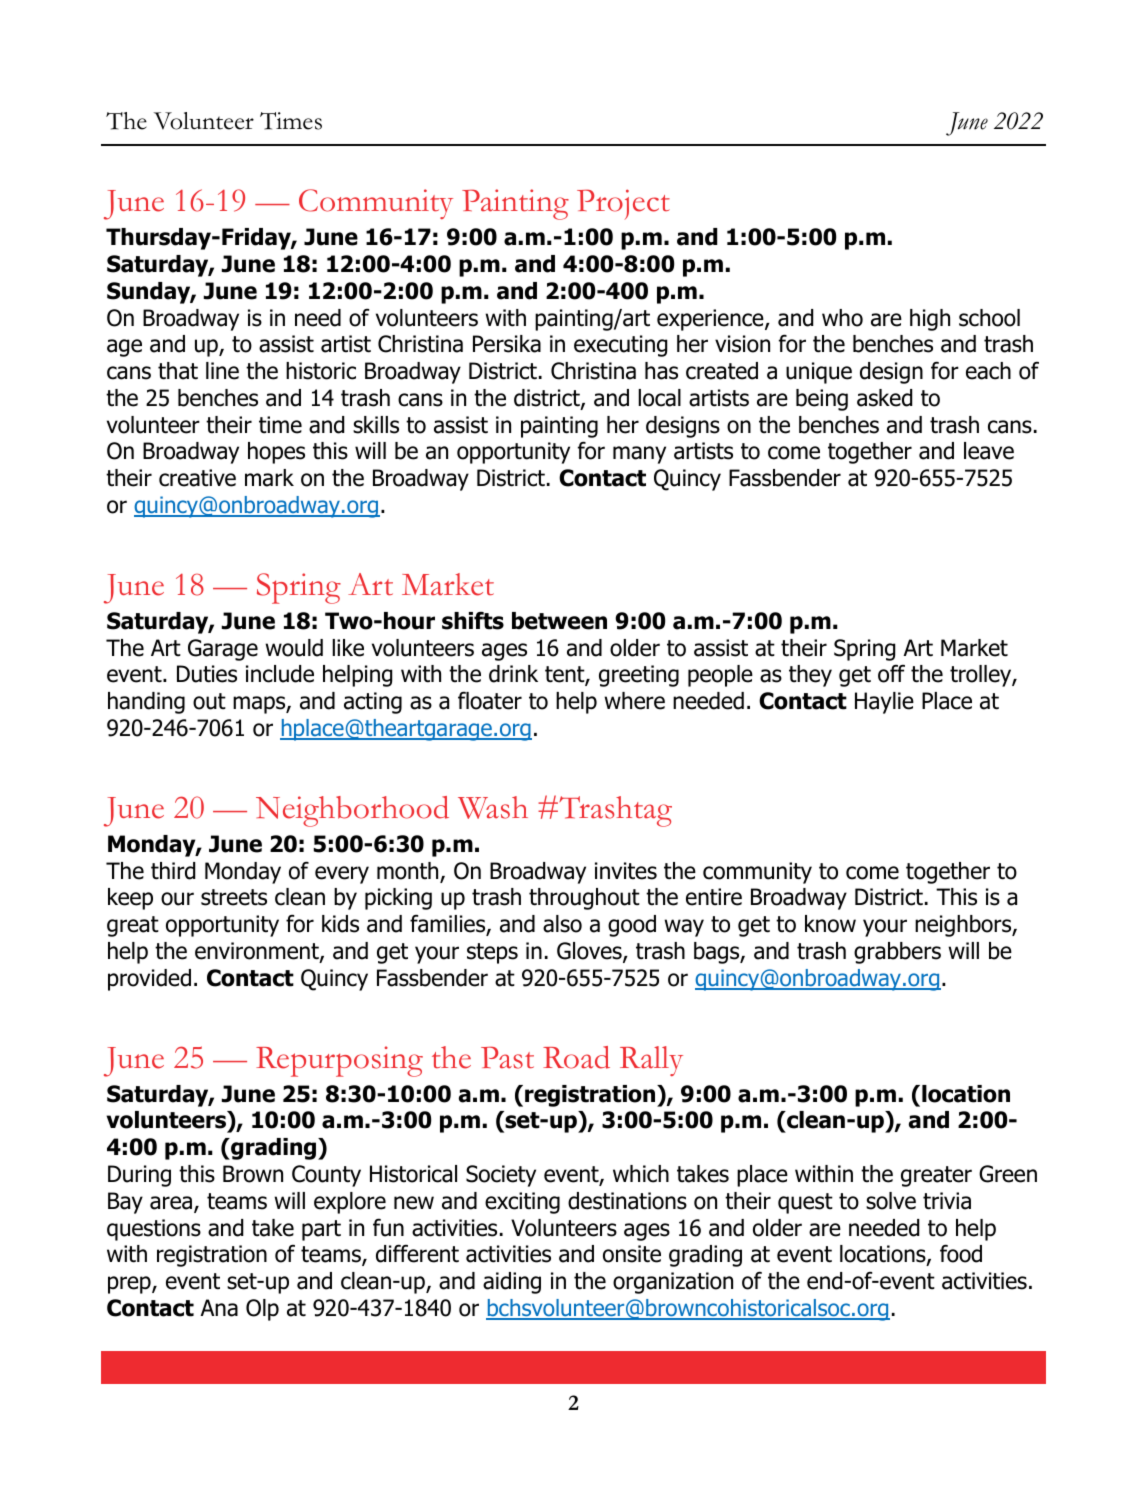 The image size is (1147, 1485). Describe the element at coordinates (891, 674) in the screenshot. I see `off` at that location.
